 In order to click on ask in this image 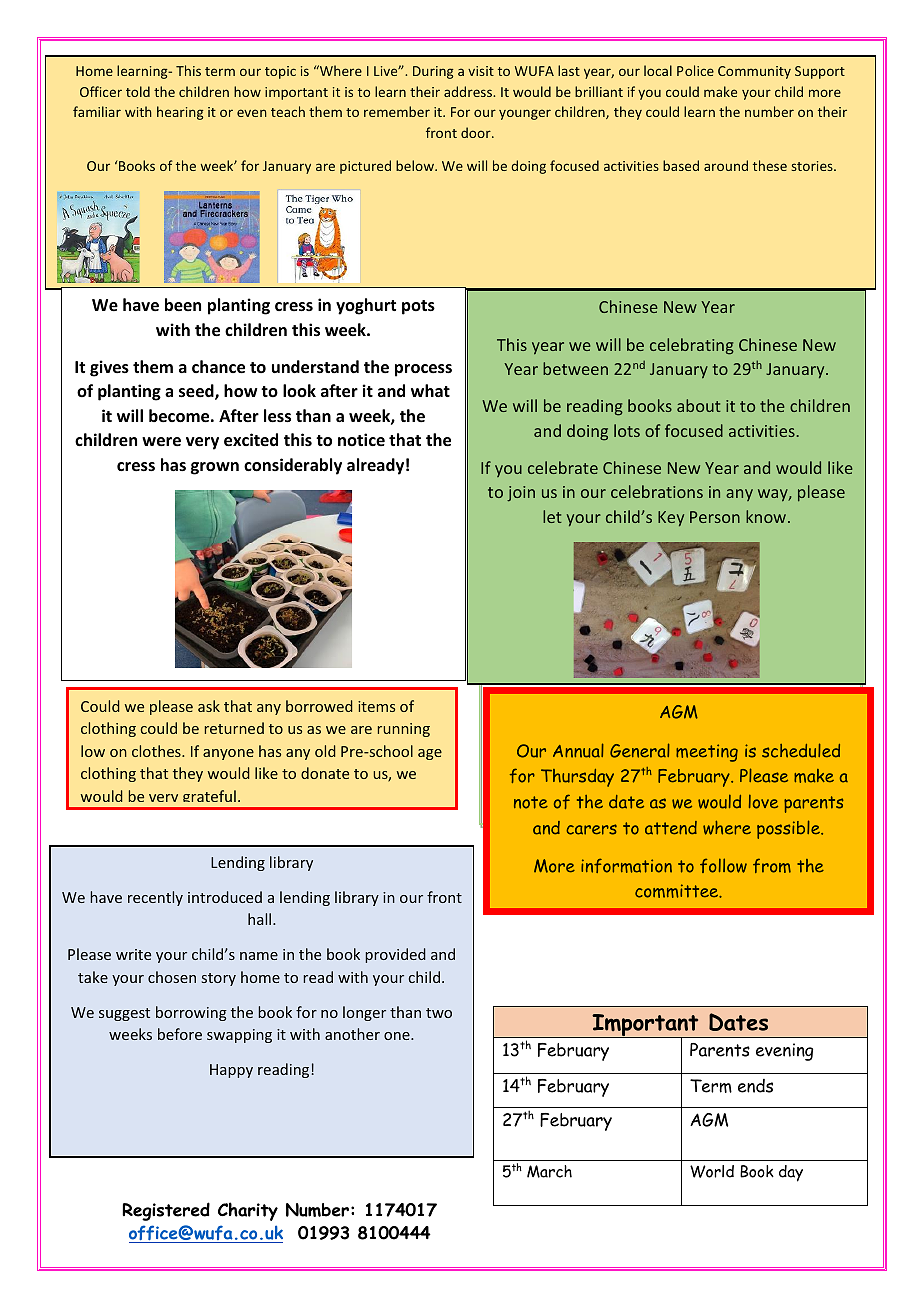, I will do `click(209, 706)`.
